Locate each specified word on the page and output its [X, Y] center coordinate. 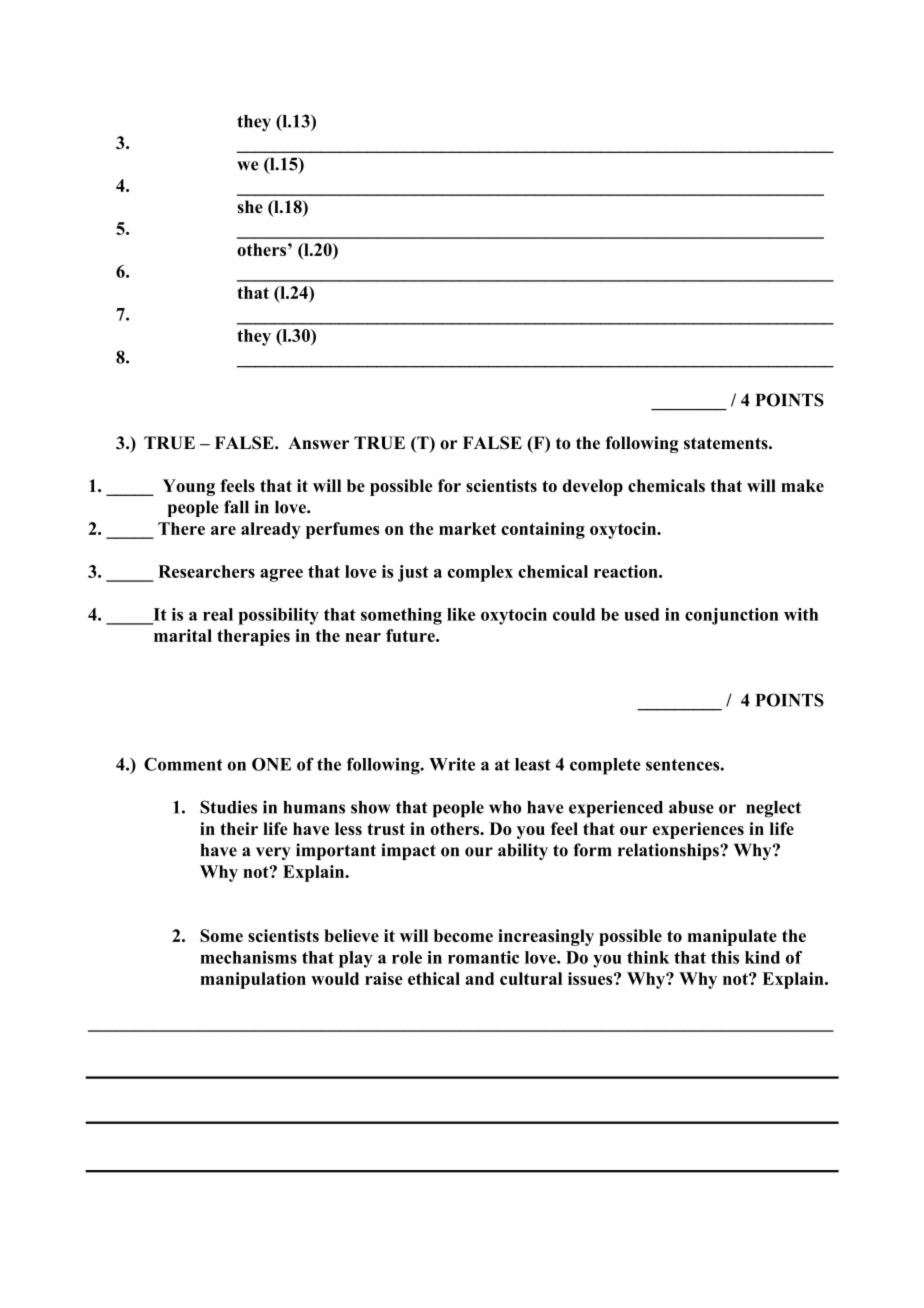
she [250, 207]
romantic [483, 957]
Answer [318, 443]
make [802, 485]
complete [605, 766]
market [467, 528]
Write [452, 764]
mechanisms [248, 957]
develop [593, 487]
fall [236, 507]
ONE [271, 764]
